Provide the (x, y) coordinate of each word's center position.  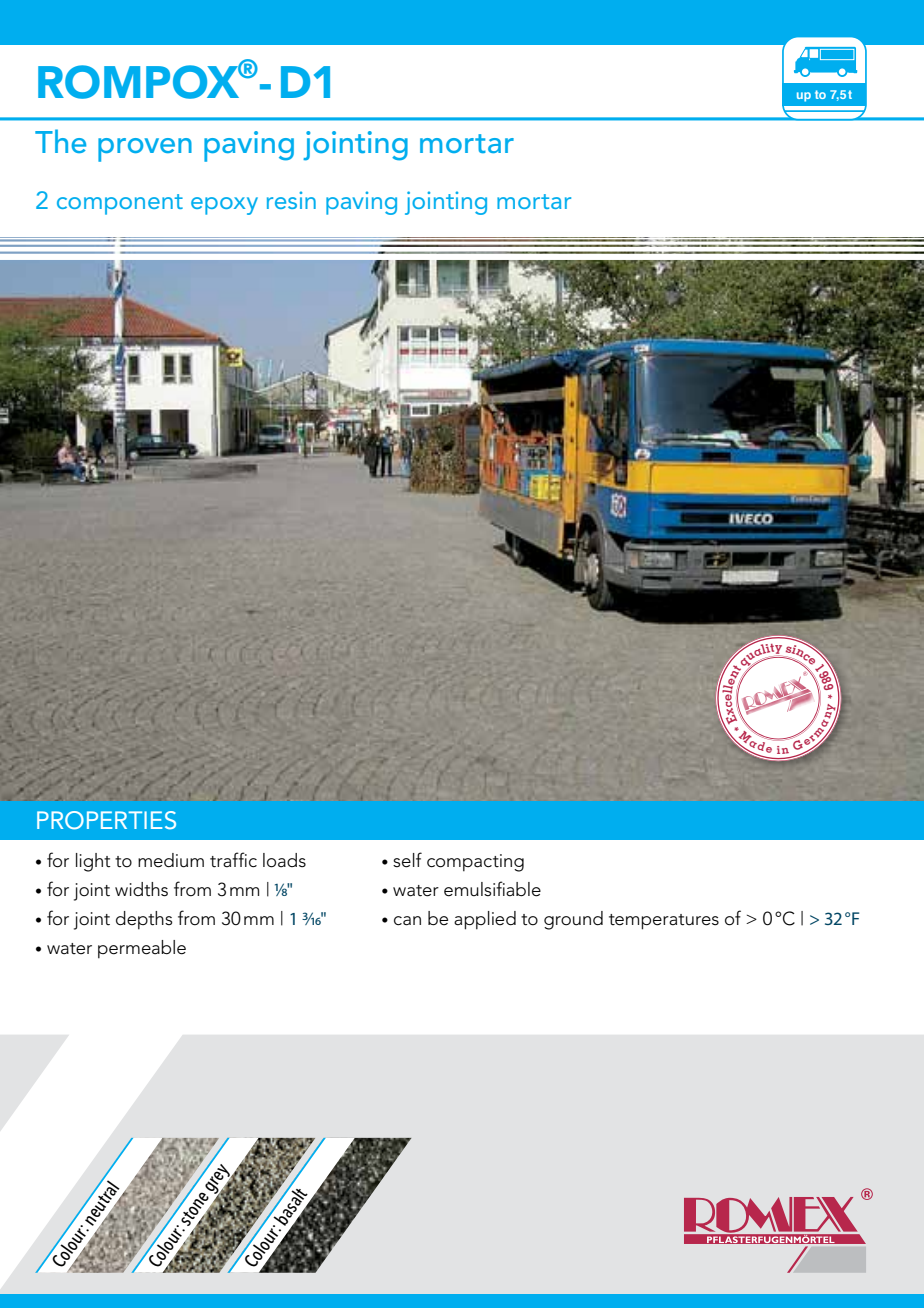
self (407, 860)
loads (284, 860)
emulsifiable (492, 889)
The (60, 141)
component (120, 204)
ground (573, 920)
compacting (475, 863)
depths (144, 920)
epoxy (224, 206)
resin (291, 200)
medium (171, 860)
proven (145, 150)
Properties (106, 820)
